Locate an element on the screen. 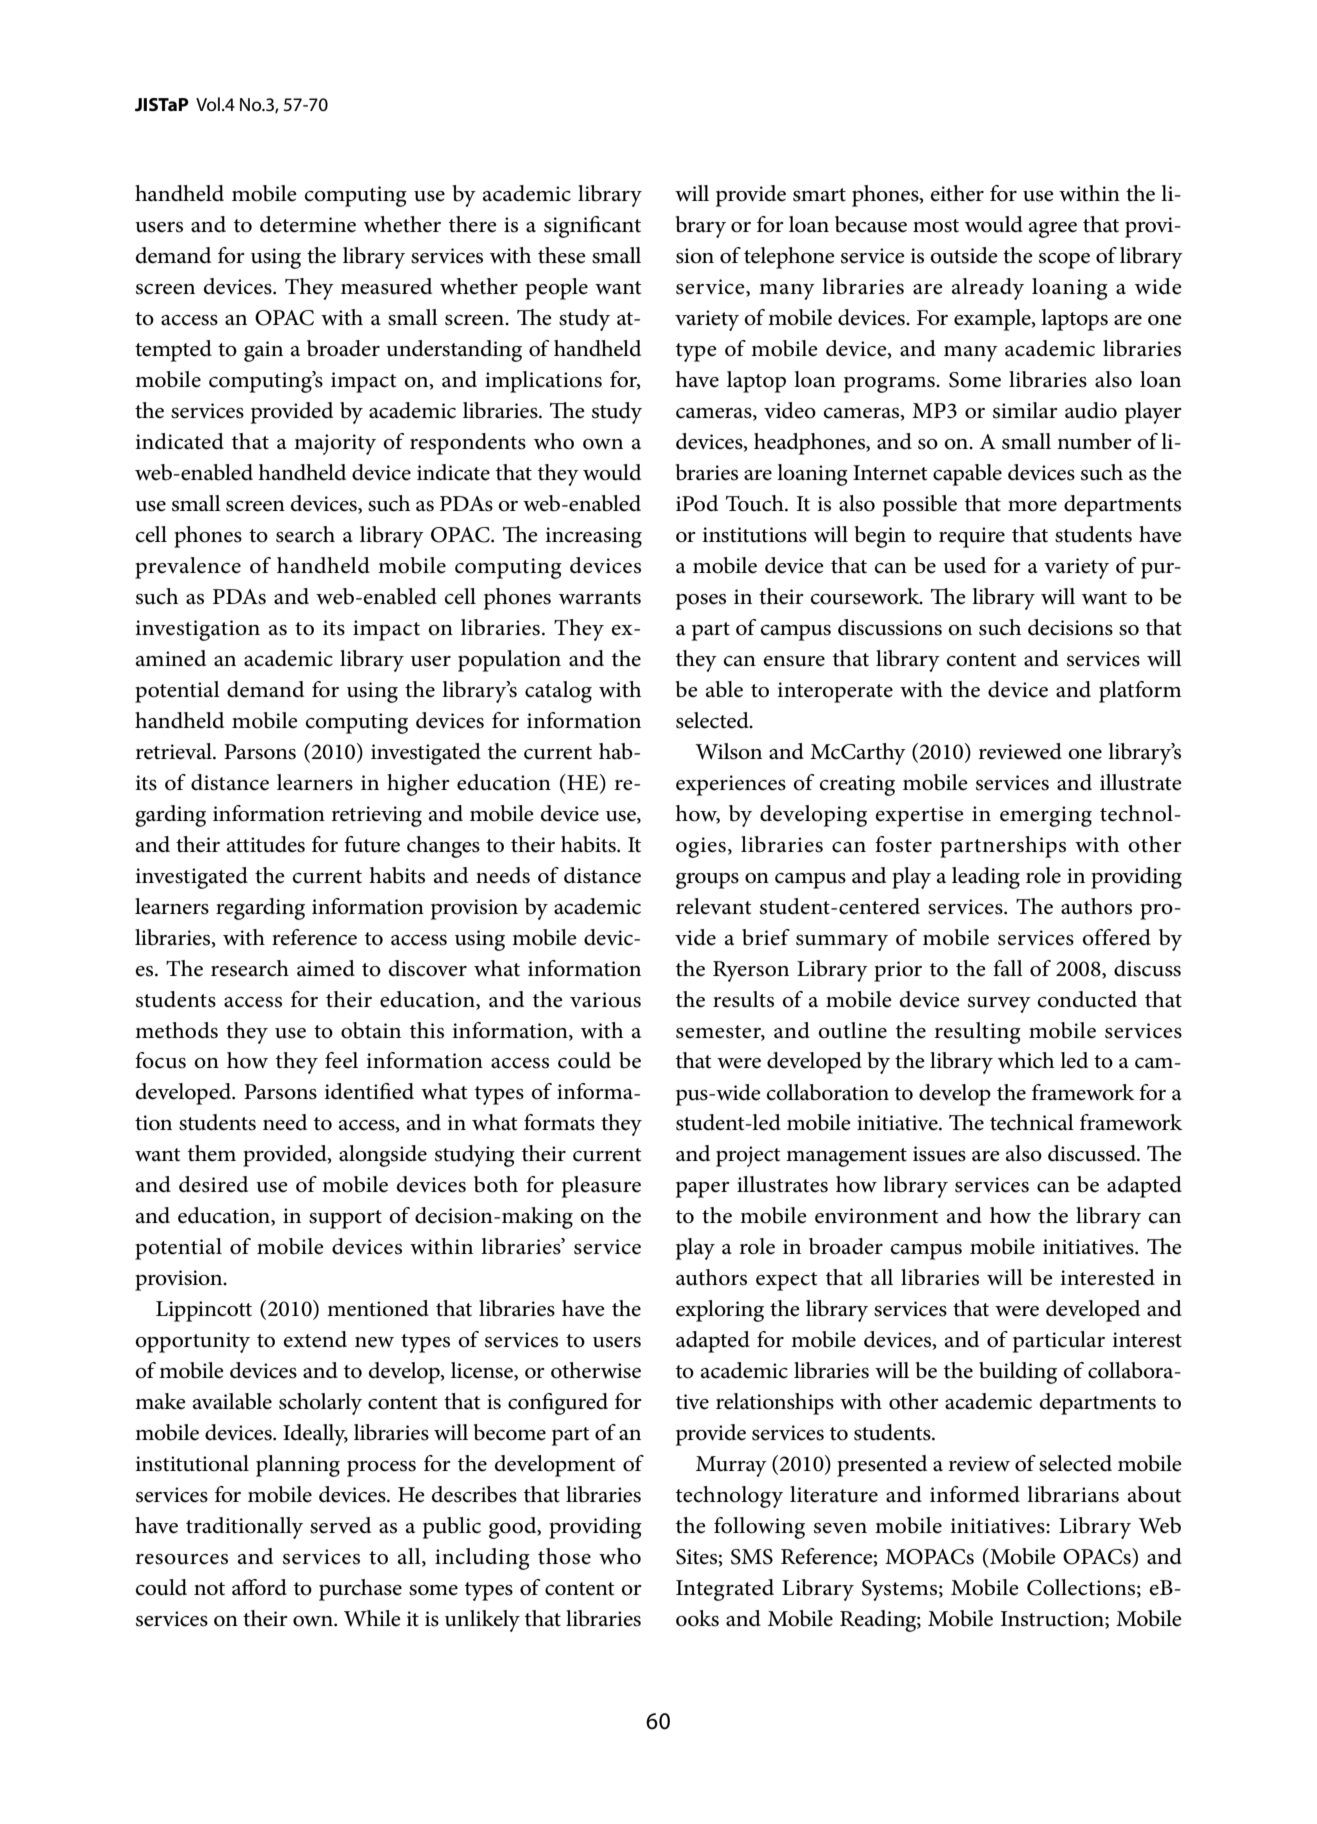 This screenshot has height=1824, width=1317. used is located at coordinates (964, 565).
